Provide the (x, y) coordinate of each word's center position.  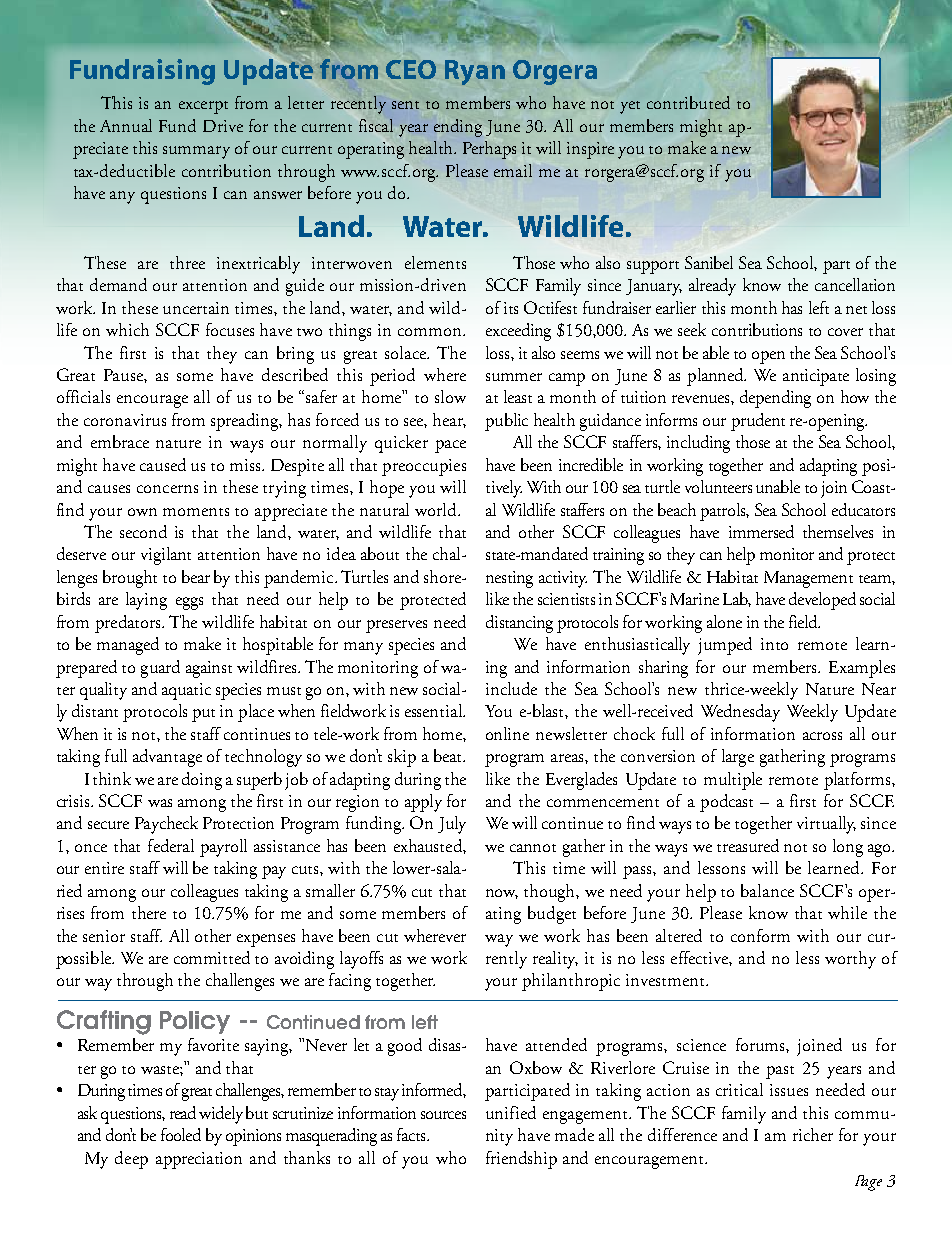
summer (514, 377)
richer (813, 1134)
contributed (688, 102)
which (127, 329)
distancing (519, 624)
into (774, 644)
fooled (181, 1134)
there (149, 912)
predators (129, 624)
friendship (521, 1160)
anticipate (816, 377)
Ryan (475, 72)
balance (767, 890)
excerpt (203, 107)
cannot (533, 848)
